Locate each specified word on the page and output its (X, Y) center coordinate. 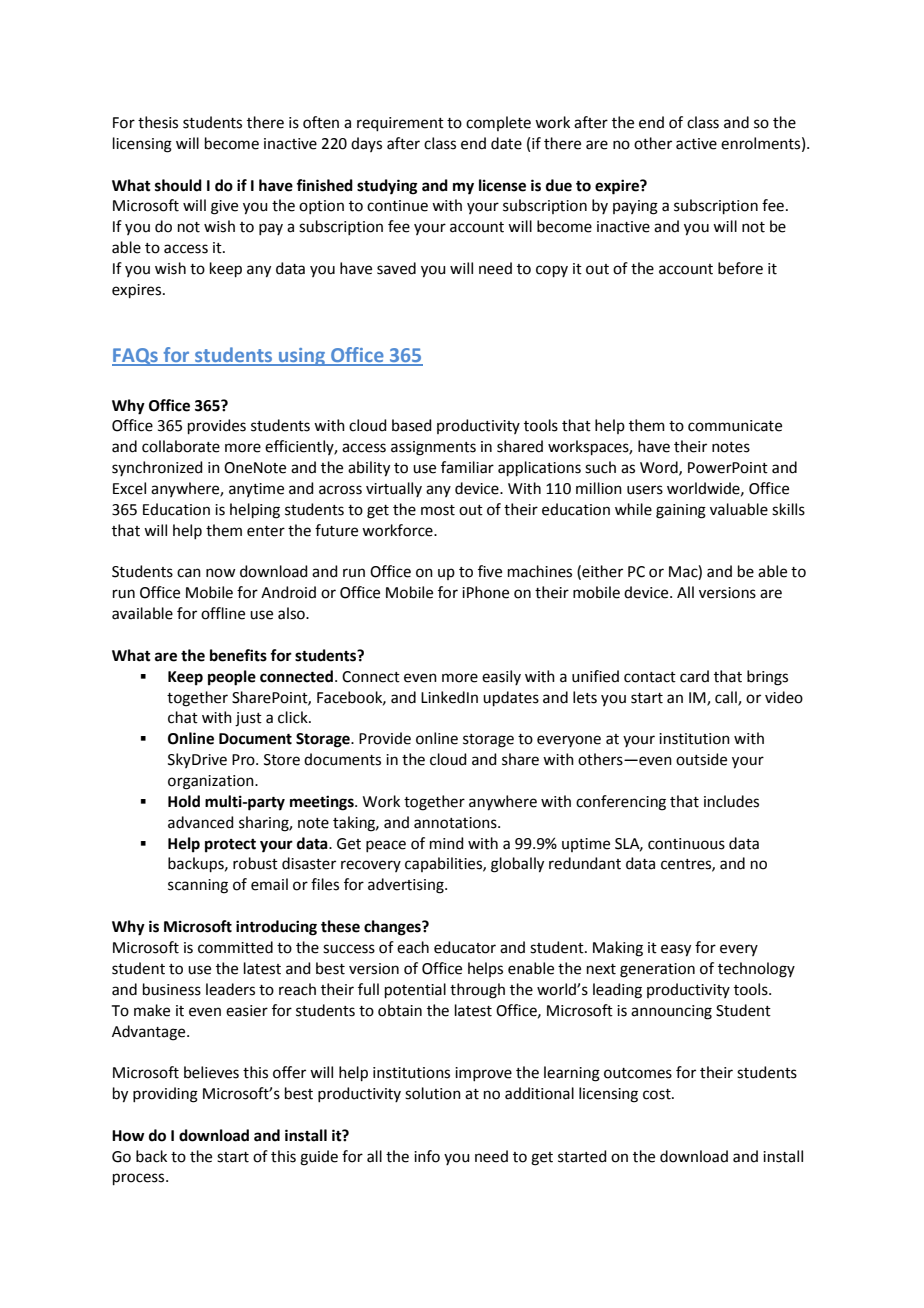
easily (501, 677)
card (694, 676)
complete (498, 123)
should (178, 185)
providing (165, 1095)
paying (635, 207)
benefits (238, 655)
